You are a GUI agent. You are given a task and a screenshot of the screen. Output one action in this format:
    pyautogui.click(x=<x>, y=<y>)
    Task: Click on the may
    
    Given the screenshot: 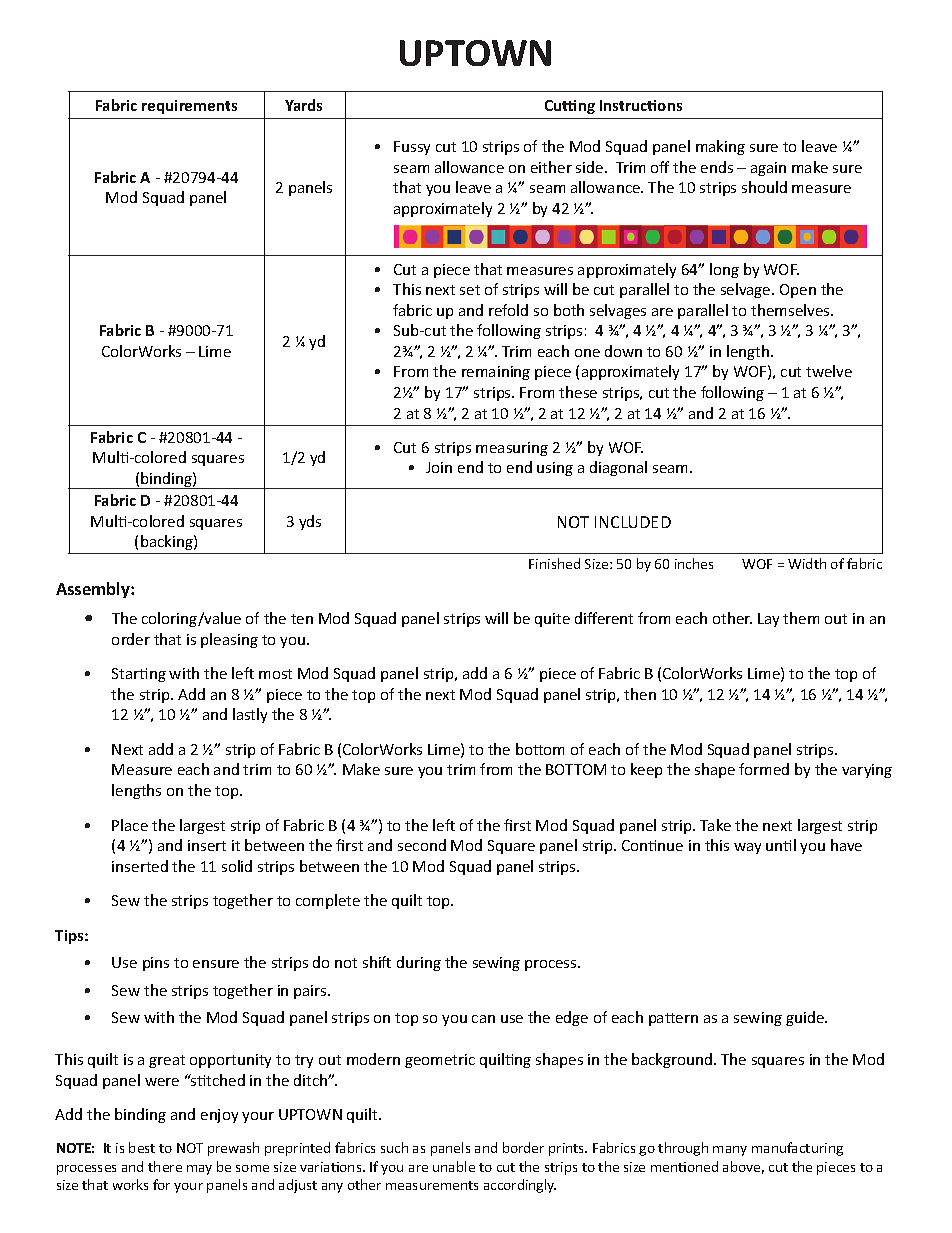 What is the action you would take?
    pyautogui.click(x=199, y=1170)
